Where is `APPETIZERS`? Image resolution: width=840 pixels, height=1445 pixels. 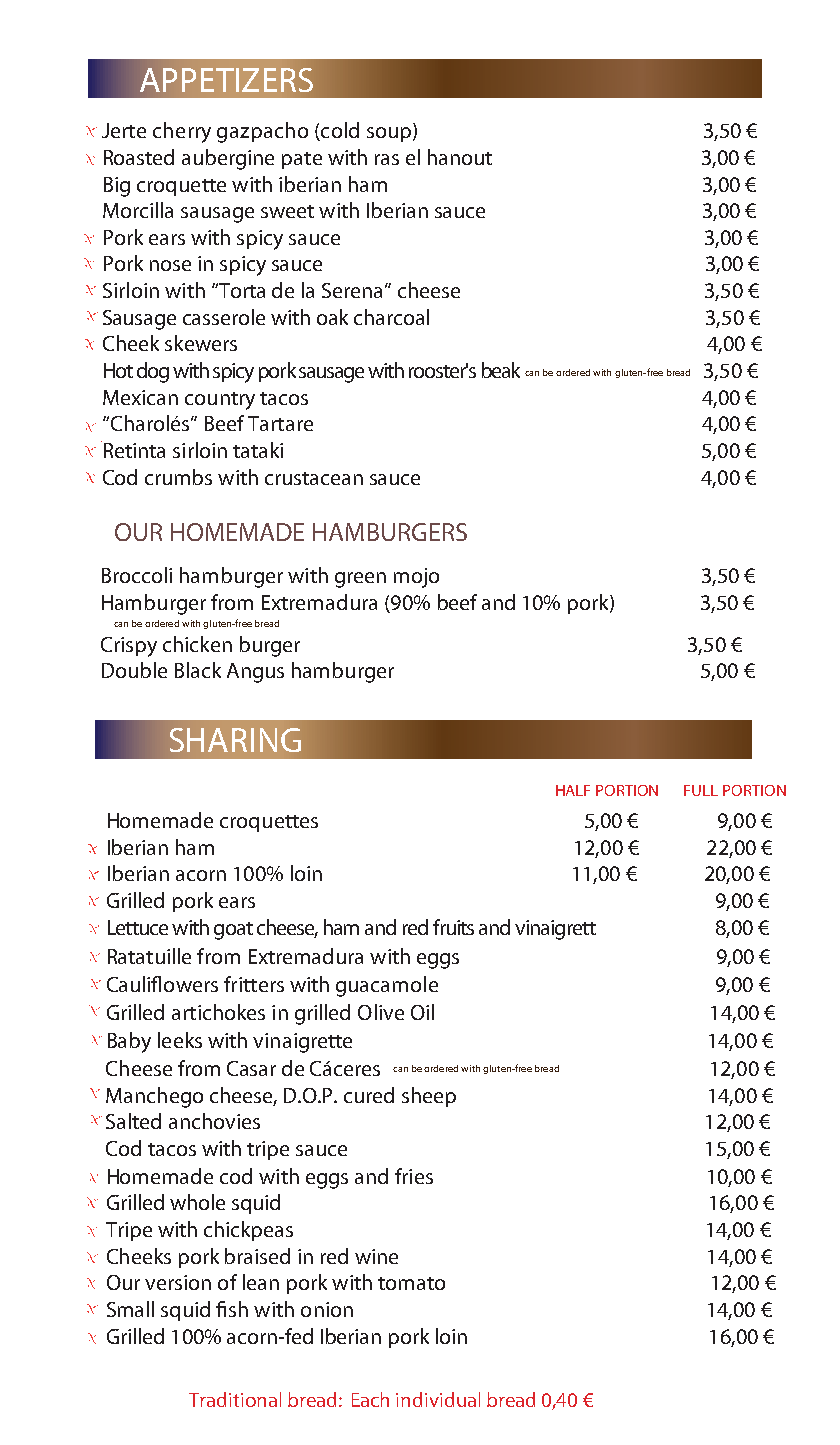
APPETIZERS is located at coordinates (226, 80).
